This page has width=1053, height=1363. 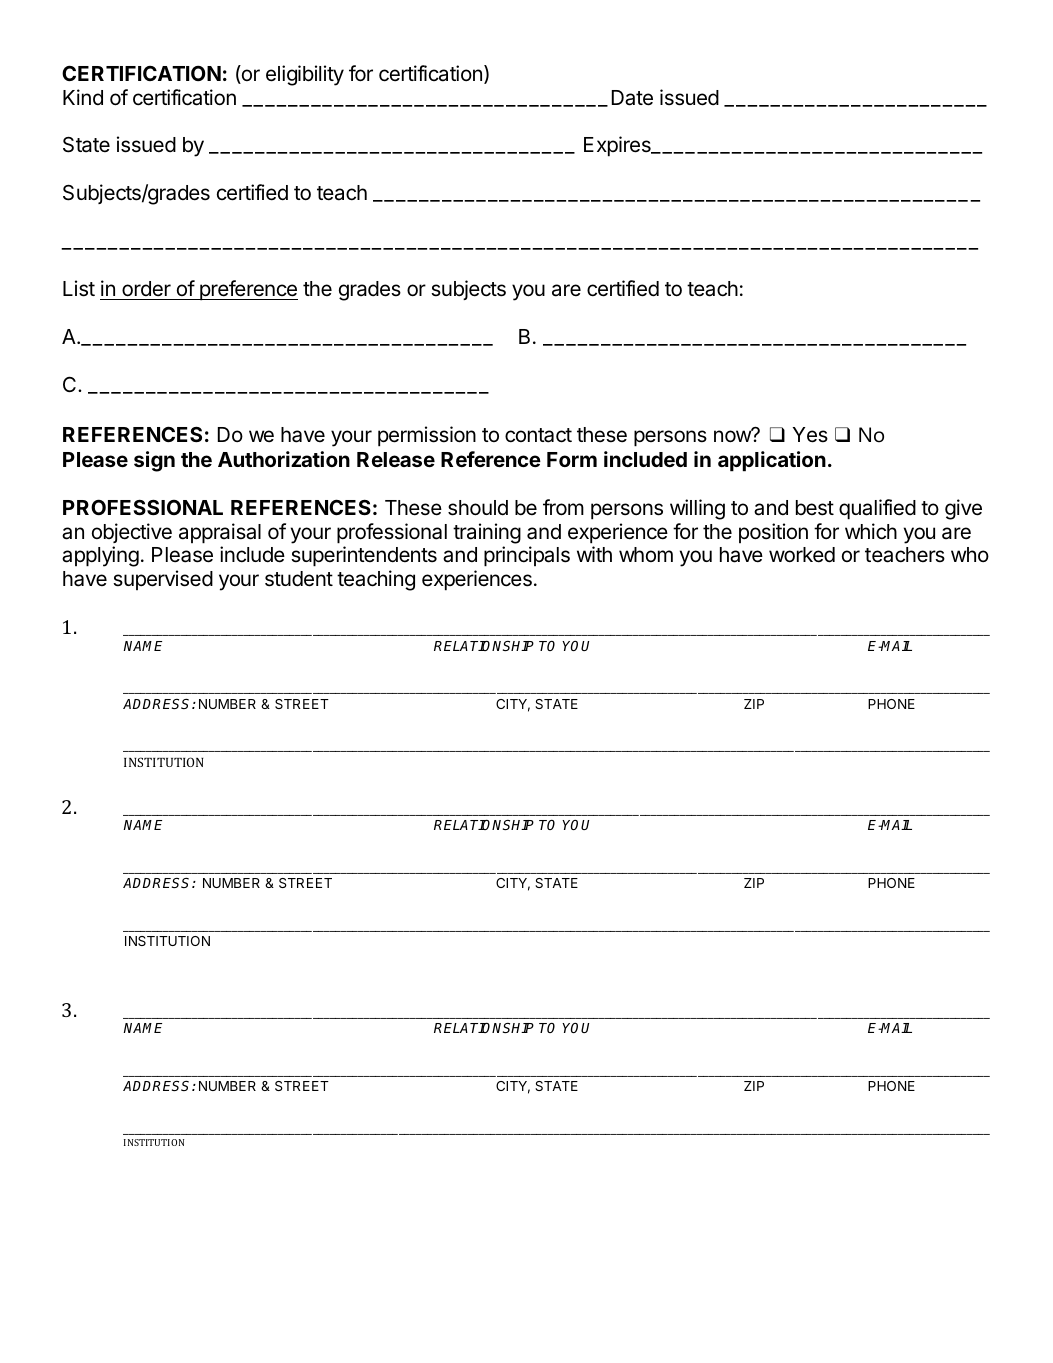 What do you see at coordinates (538, 435) in the page?
I see `contact` at bounding box center [538, 435].
